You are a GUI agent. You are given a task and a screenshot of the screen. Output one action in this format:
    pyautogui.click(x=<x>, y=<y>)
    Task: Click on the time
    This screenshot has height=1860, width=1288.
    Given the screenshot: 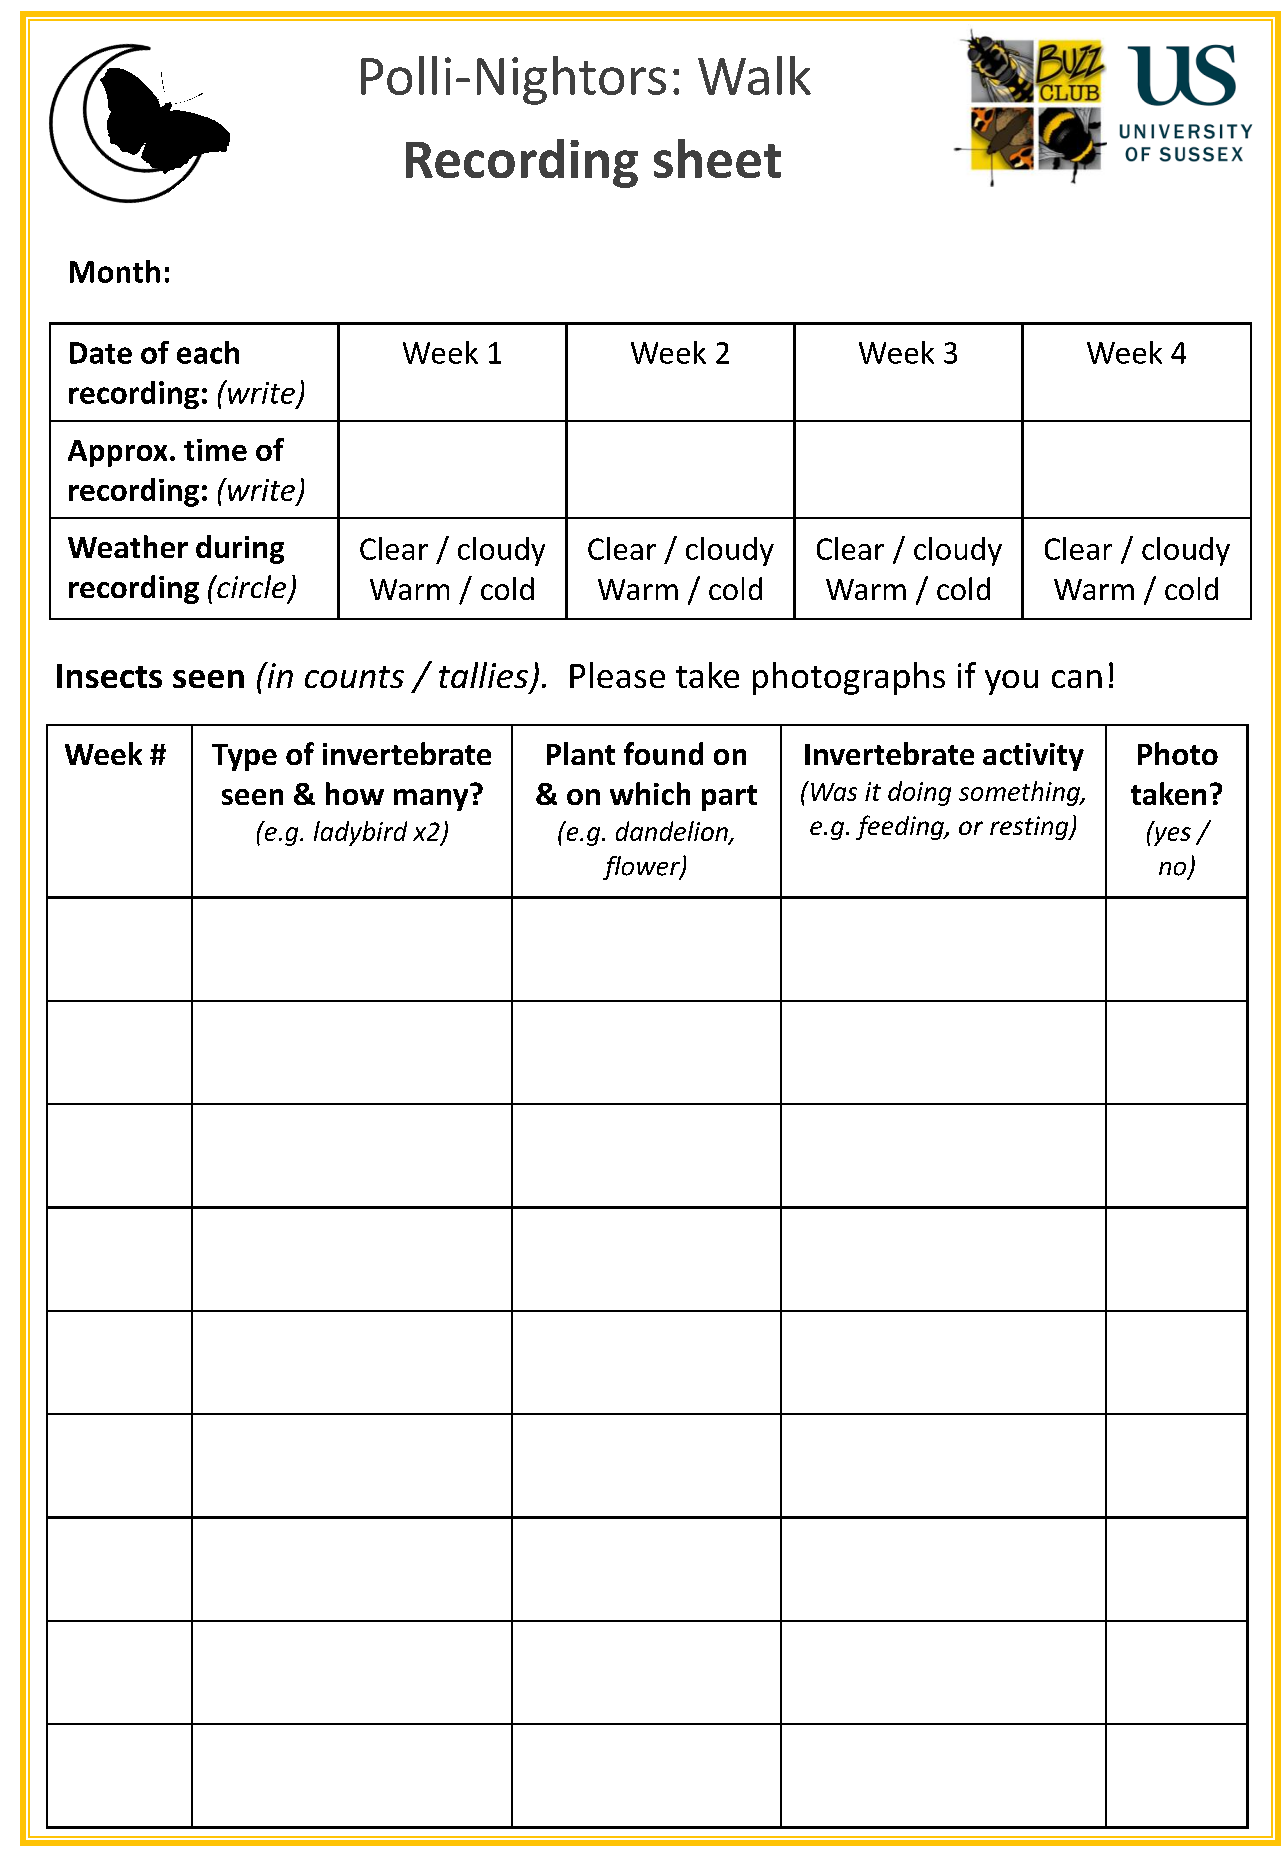 What is the action you would take?
    pyautogui.click(x=215, y=450)
